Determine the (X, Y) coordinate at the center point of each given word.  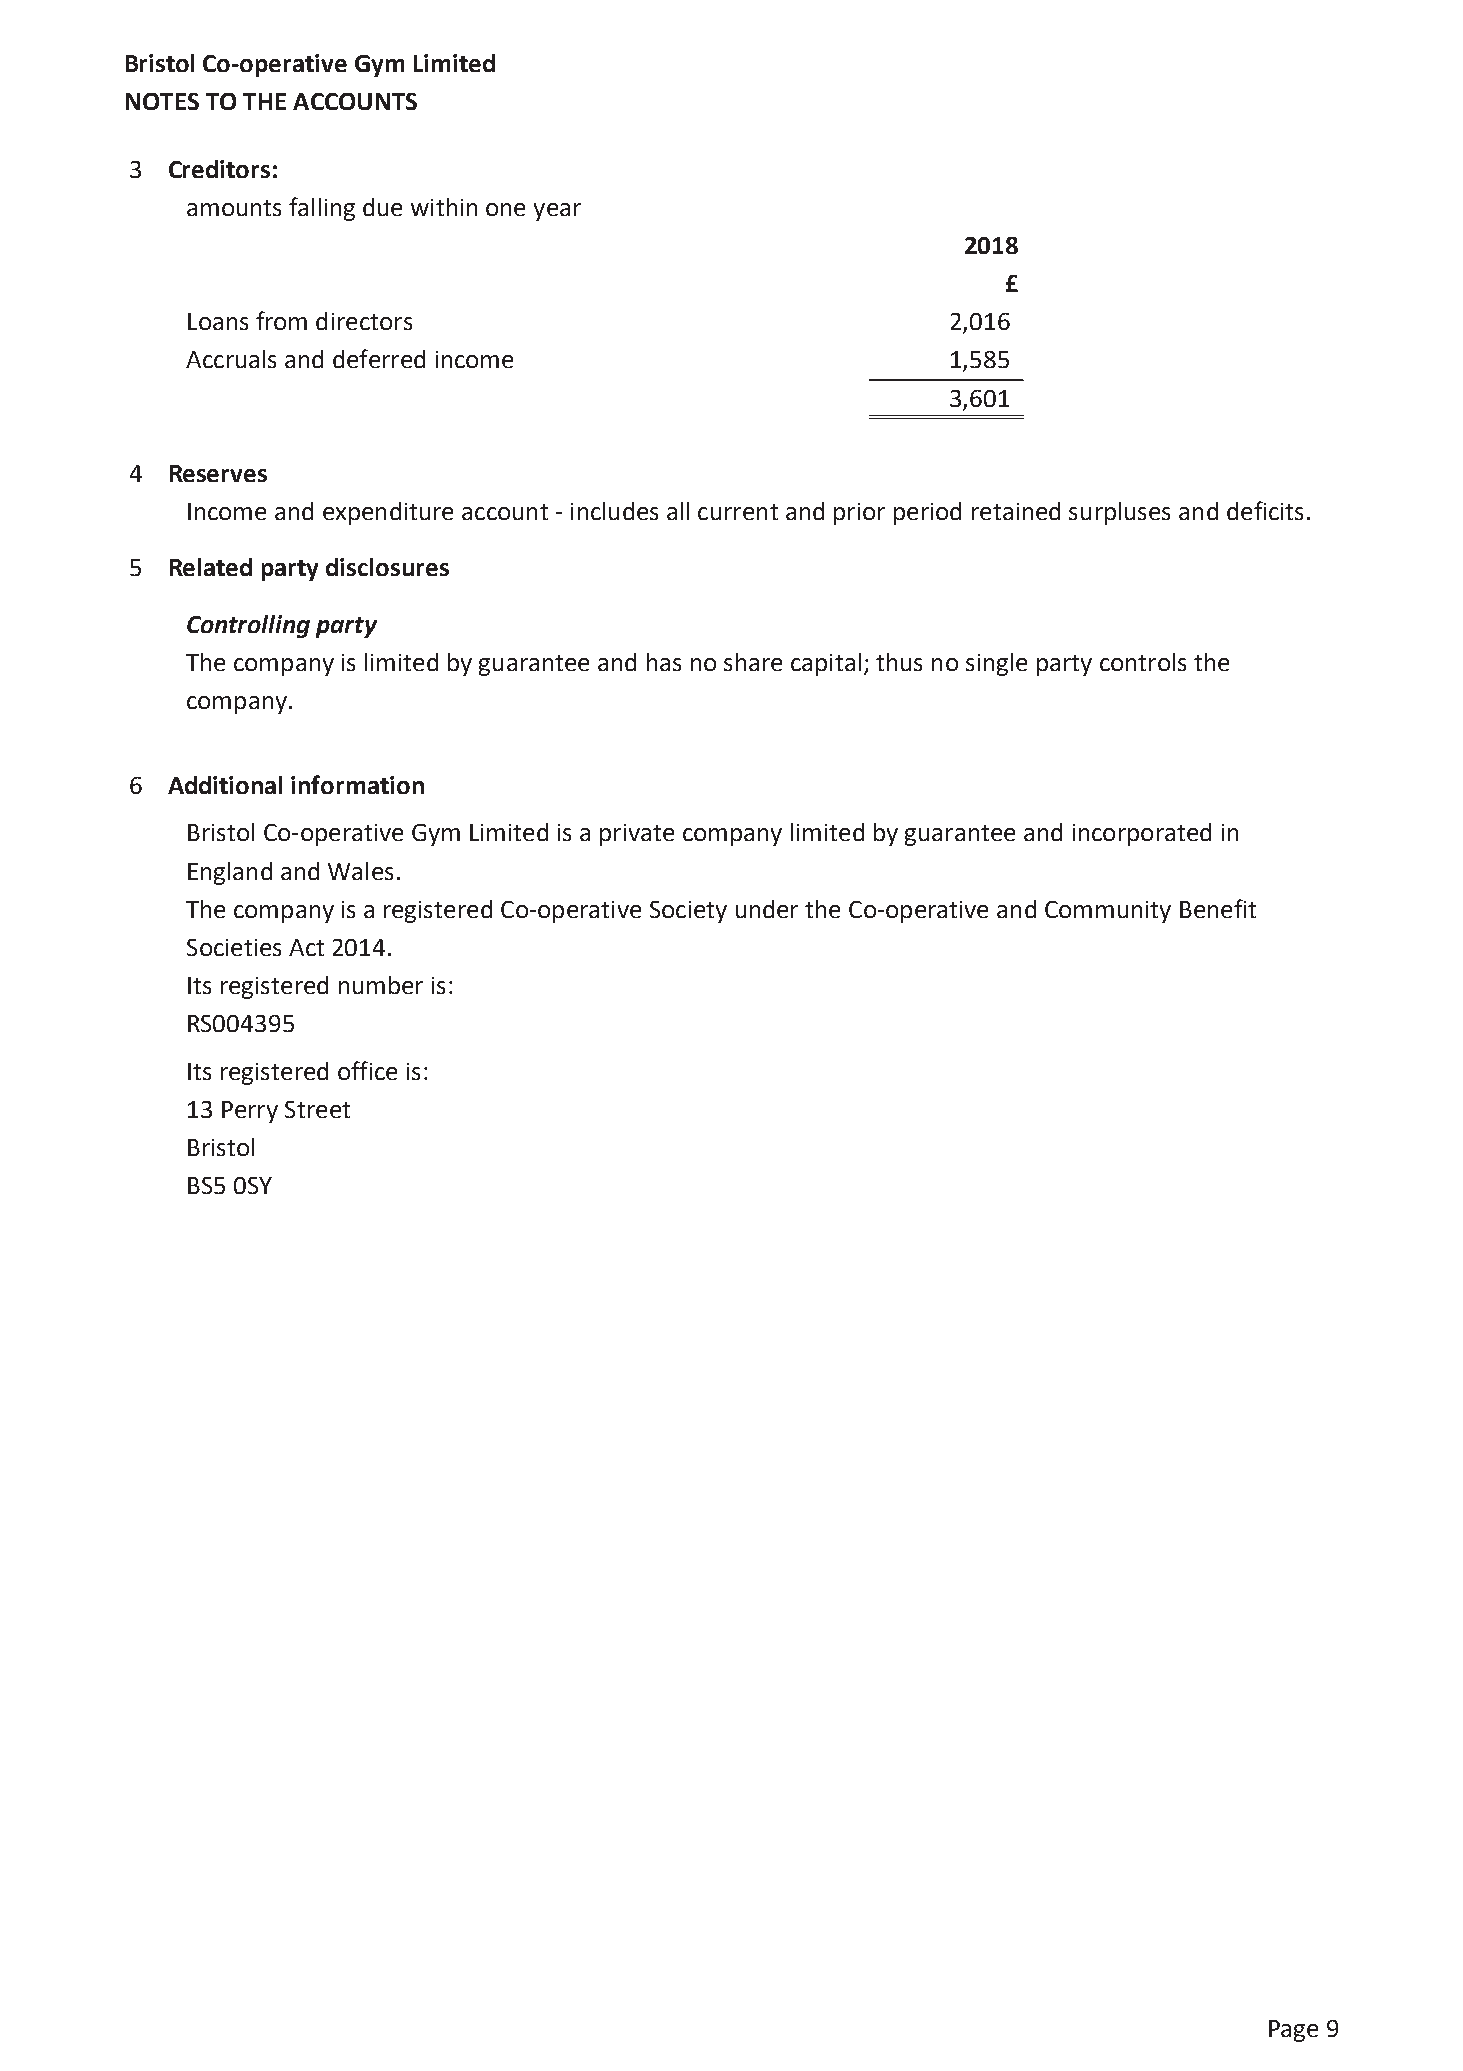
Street (317, 1109)
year (557, 212)
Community (1108, 912)
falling (322, 209)
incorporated (1142, 834)
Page (1293, 2031)
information (357, 784)
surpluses (1119, 513)
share (753, 662)
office (367, 1070)
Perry (250, 1112)
